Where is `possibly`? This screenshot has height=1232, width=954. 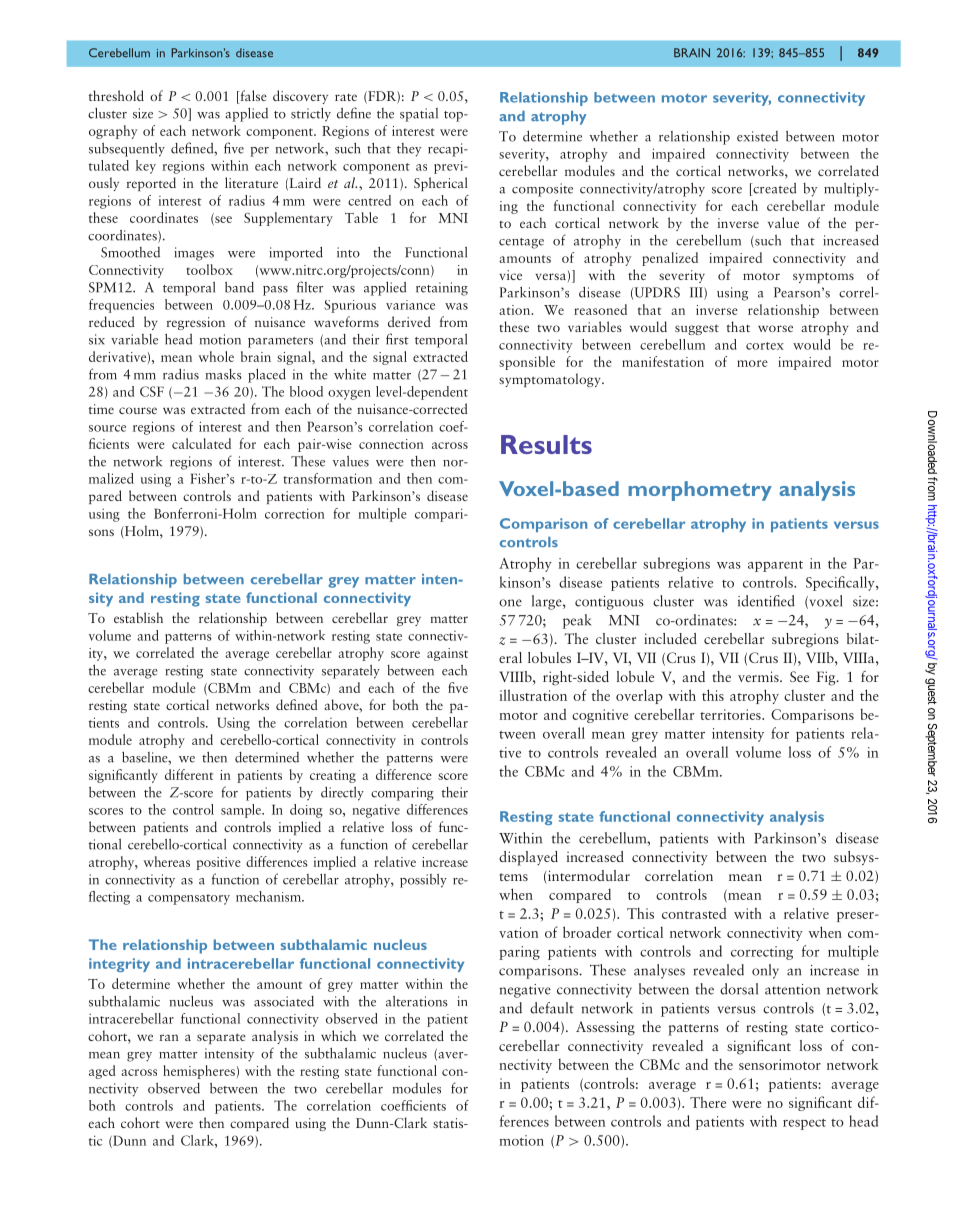
possibly is located at coordinates (423, 881).
